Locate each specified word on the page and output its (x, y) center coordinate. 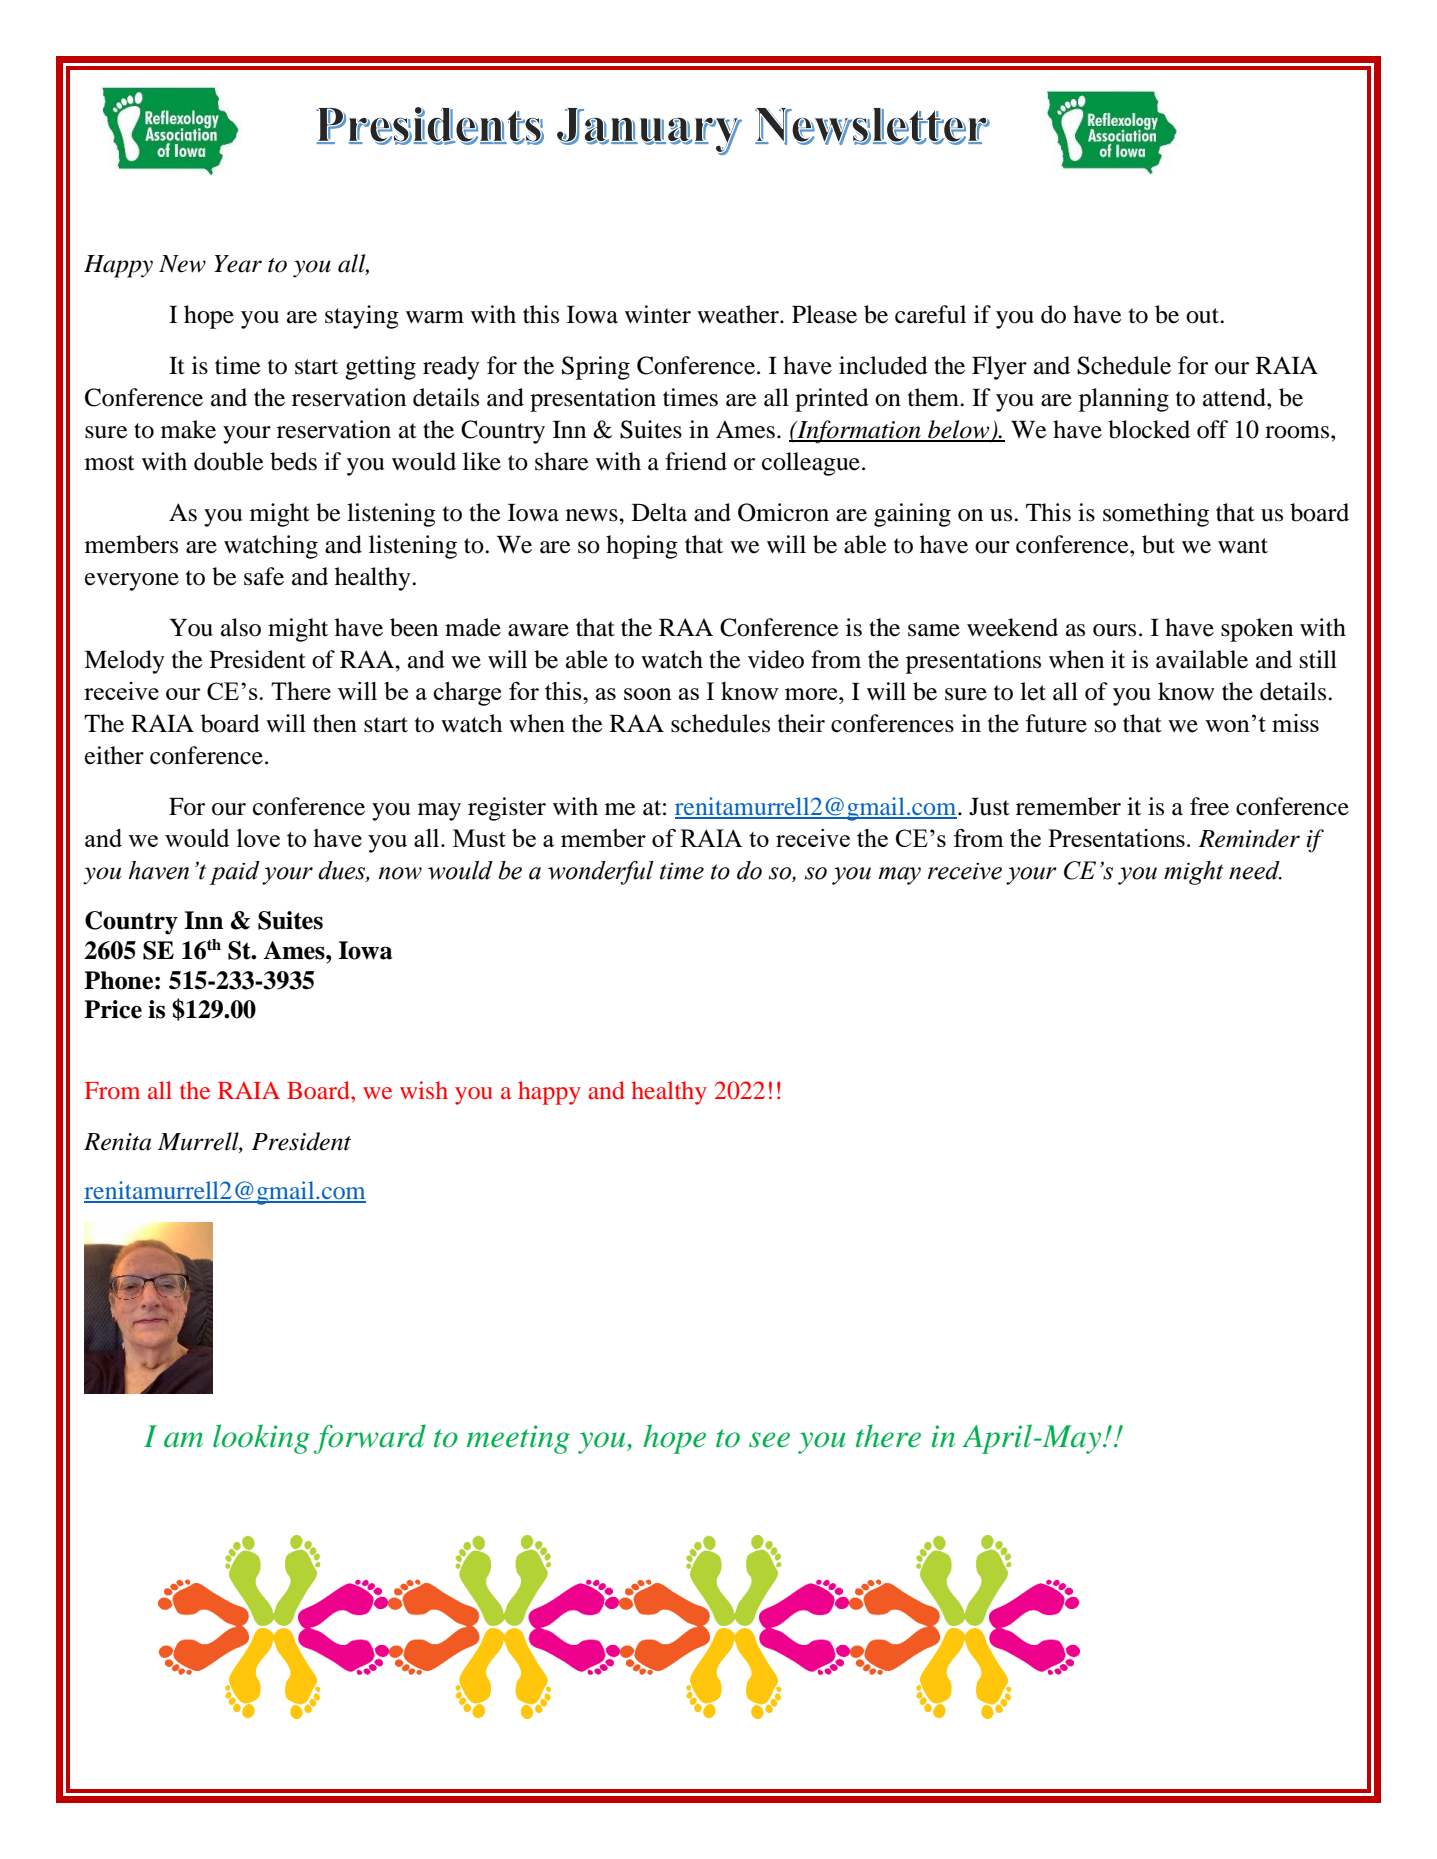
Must (479, 838)
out (1203, 316)
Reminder (1249, 838)
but (1158, 544)
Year (238, 264)
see (769, 1440)
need (1255, 870)
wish (424, 1090)
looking (261, 1439)
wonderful (601, 872)
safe (264, 576)
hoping (642, 547)
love (258, 838)
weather (739, 314)
